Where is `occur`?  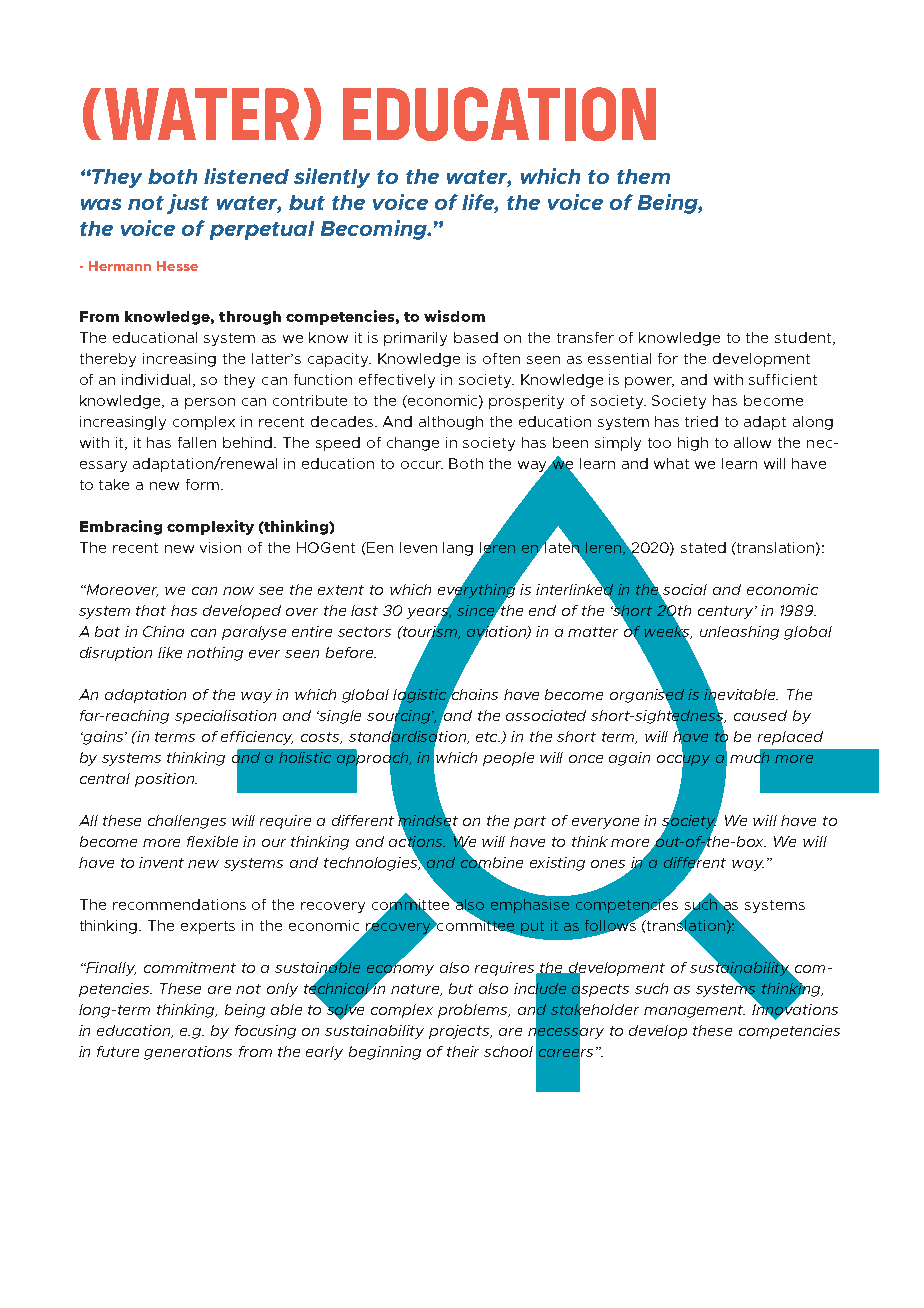 occur is located at coordinates (422, 465).
